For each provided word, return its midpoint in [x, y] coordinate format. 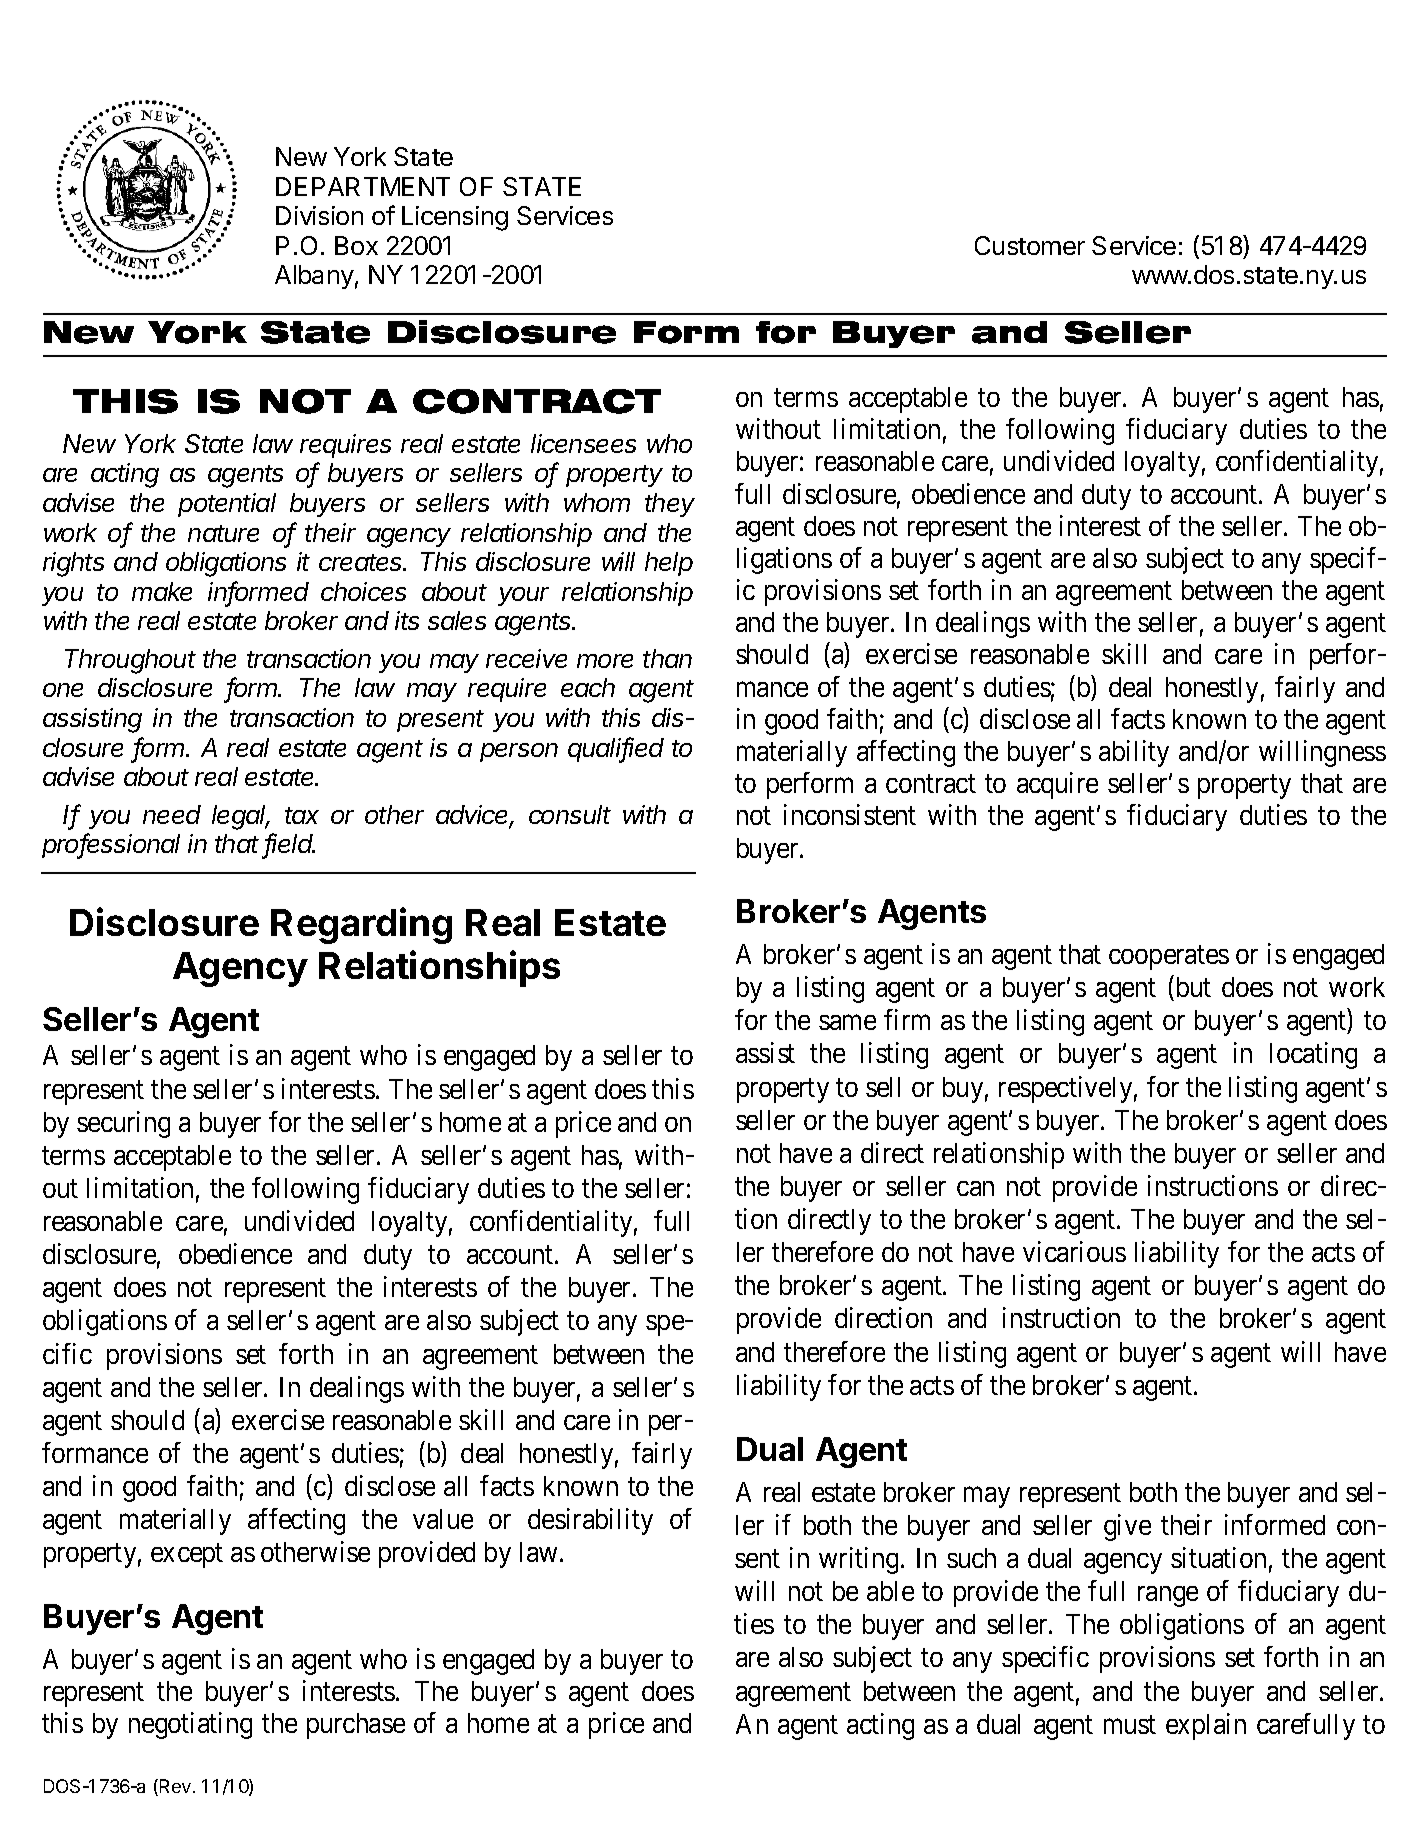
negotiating [190, 1725]
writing [858, 1560]
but [1194, 987]
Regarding [361, 925]
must [1130, 1724]
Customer [1030, 245]
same [847, 1022]
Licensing [455, 218]
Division [319, 215]
